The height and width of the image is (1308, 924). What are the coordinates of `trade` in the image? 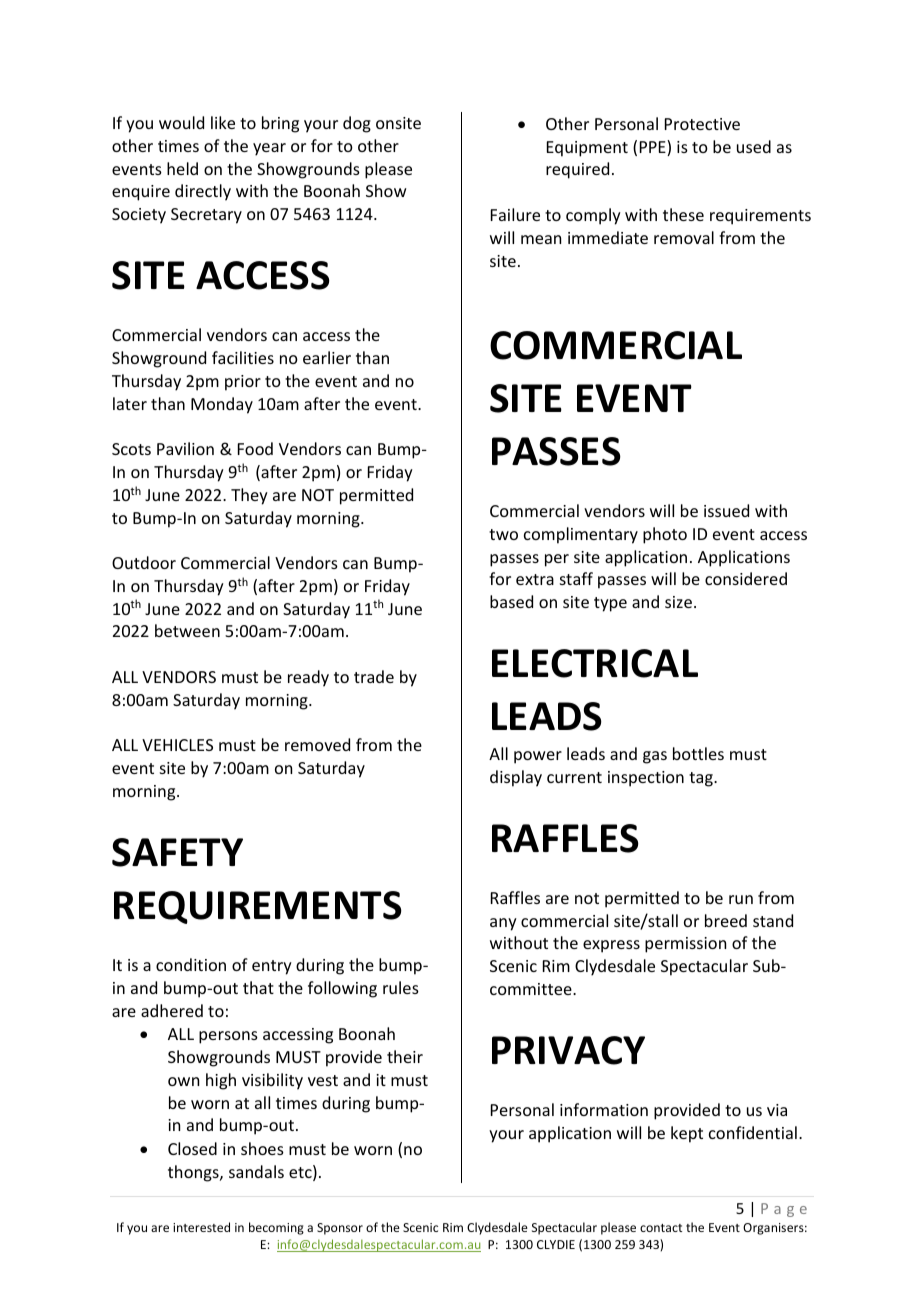 It's located at (374, 676).
